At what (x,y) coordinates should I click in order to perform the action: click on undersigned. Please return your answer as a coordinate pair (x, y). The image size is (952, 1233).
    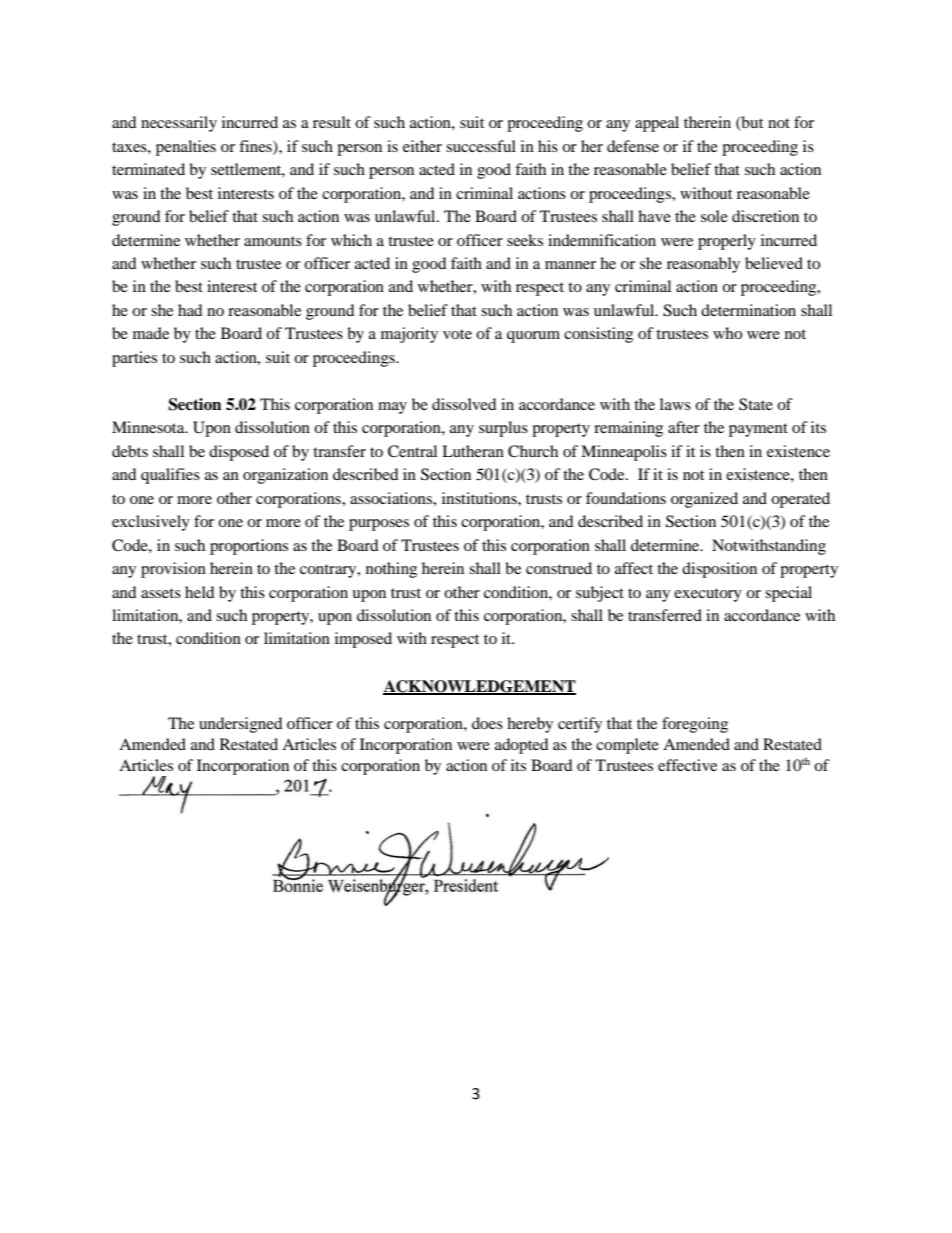
    Looking at the image, I should click on (241, 725).
